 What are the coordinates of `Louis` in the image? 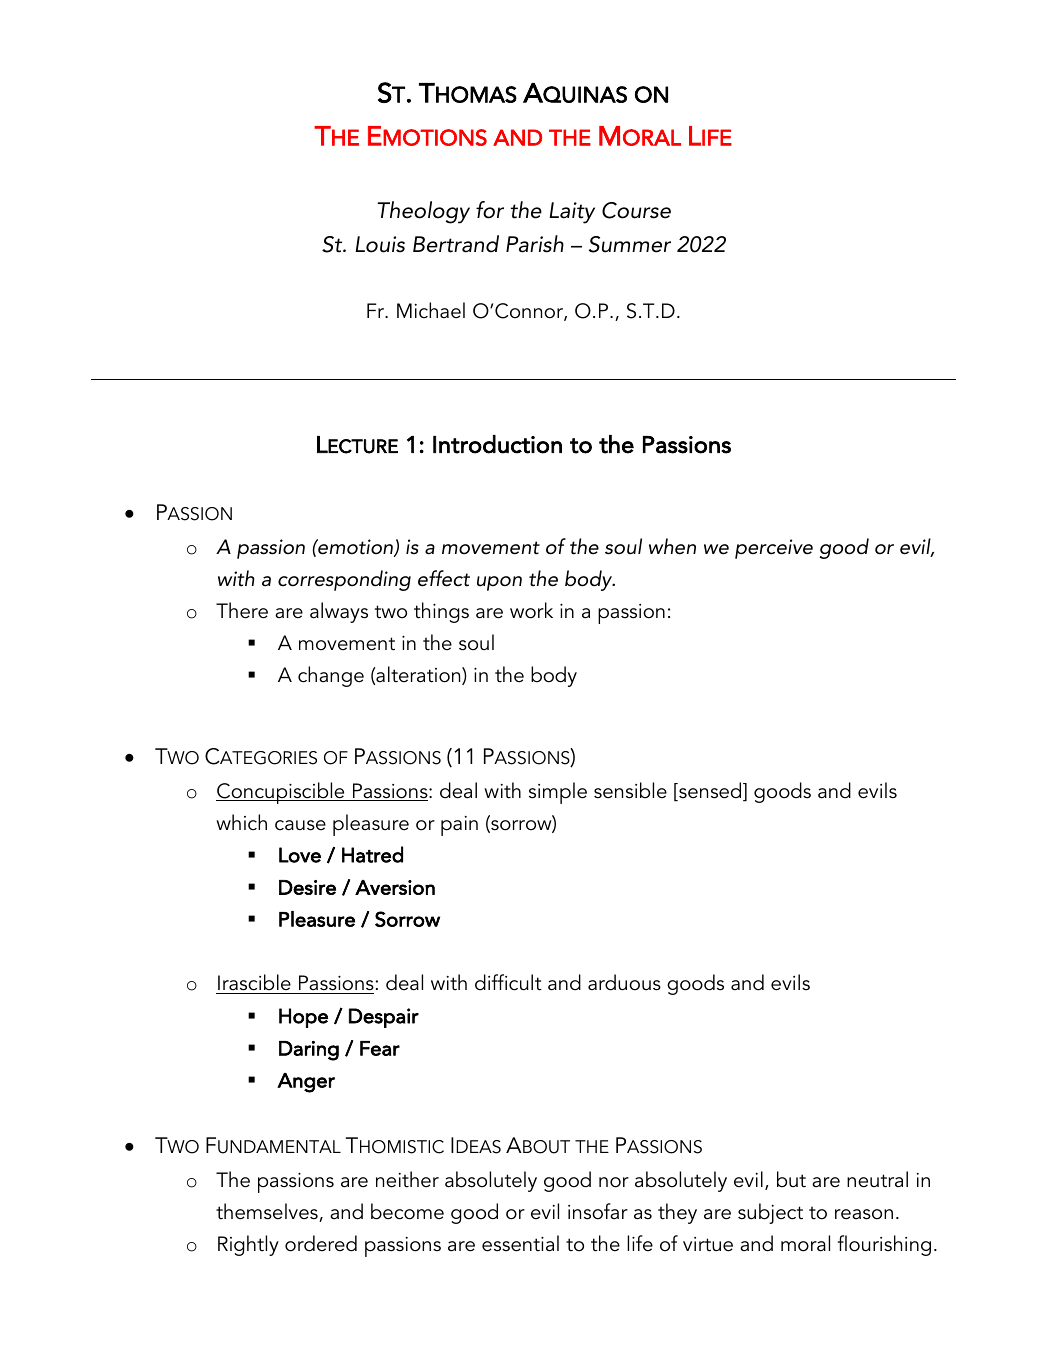 It's located at (380, 244).
